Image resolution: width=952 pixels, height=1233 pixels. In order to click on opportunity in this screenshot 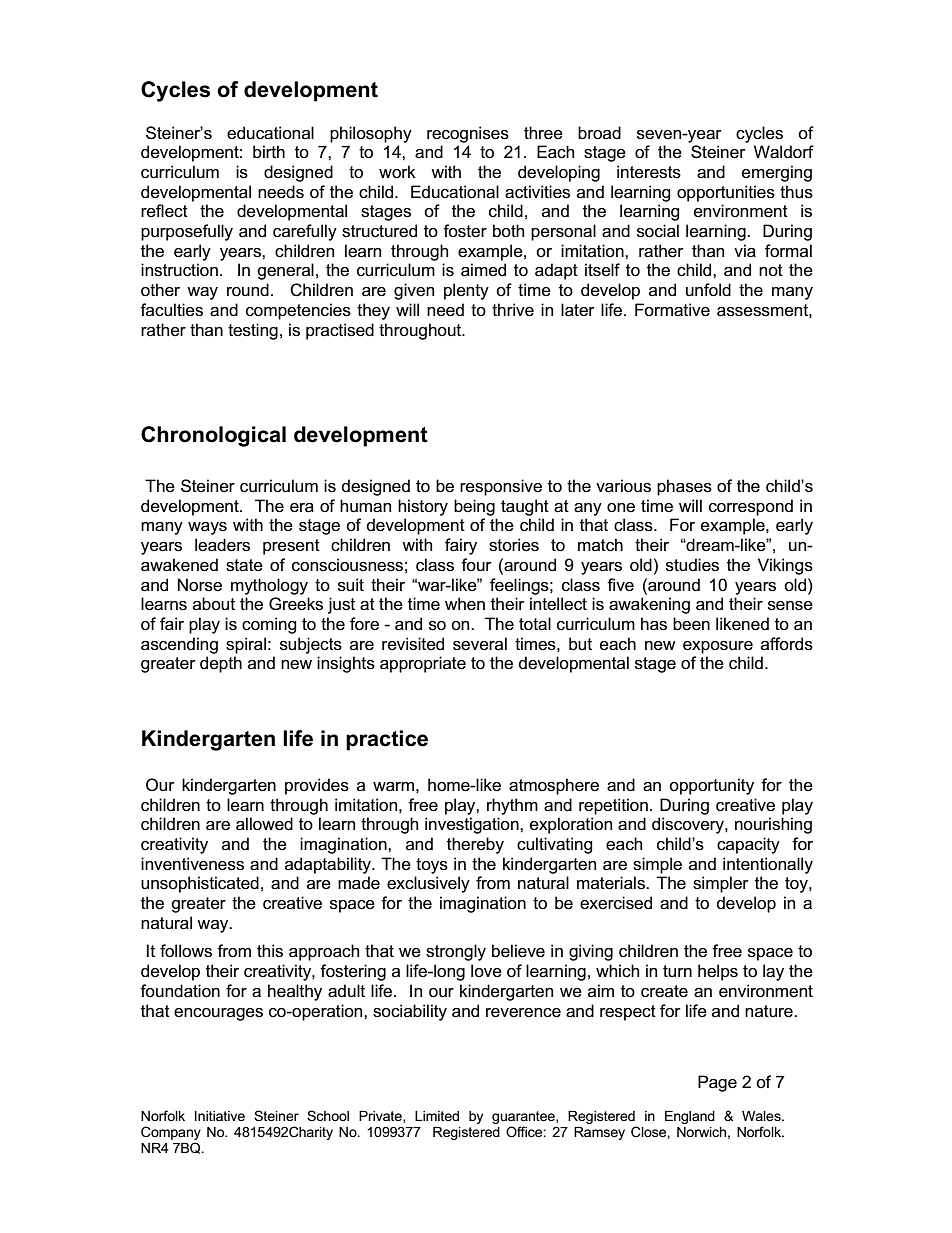, I will do `click(711, 786)`.
